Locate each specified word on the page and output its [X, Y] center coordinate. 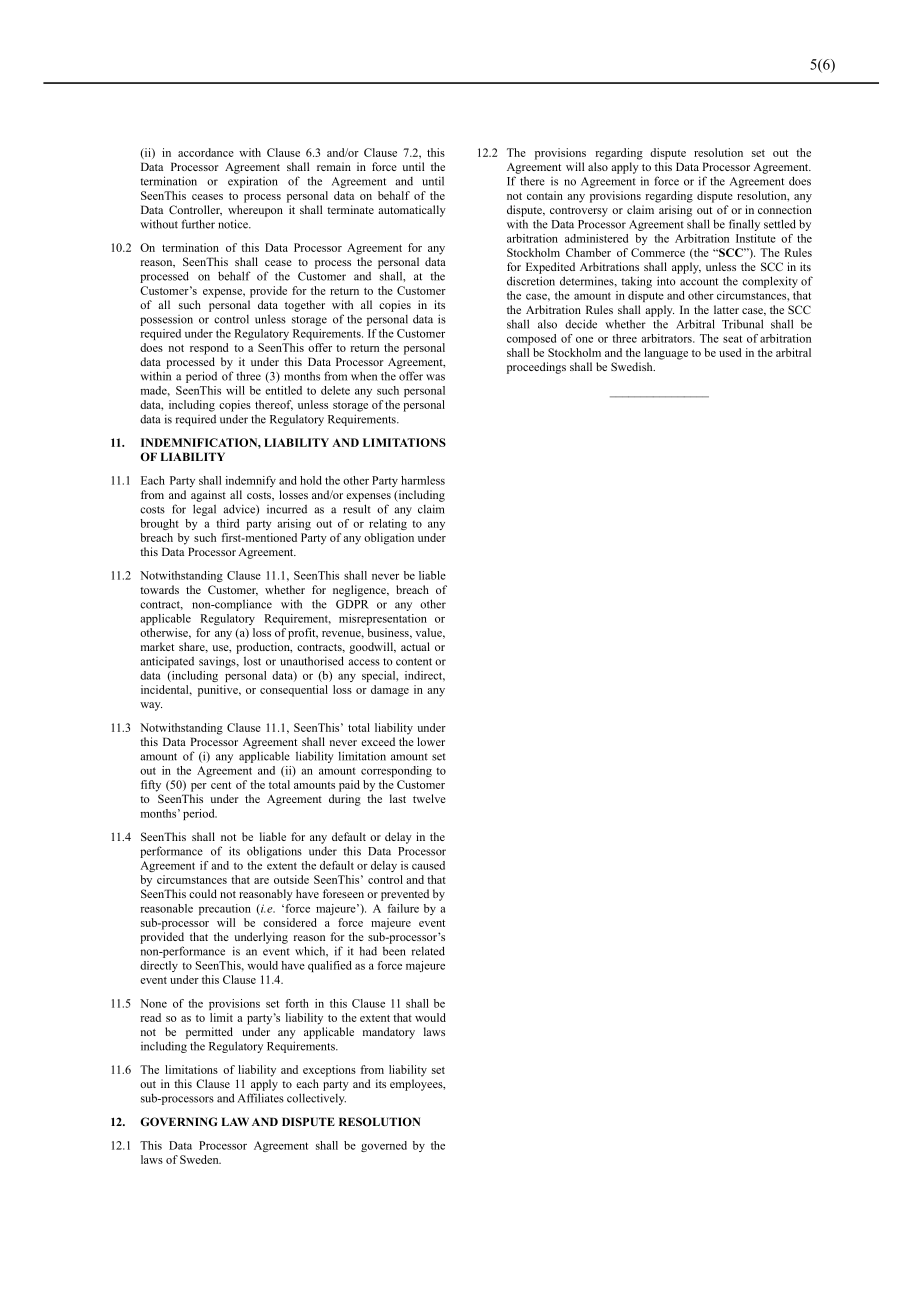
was [435, 377]
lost [252, 661]
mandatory [389, 1033]
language [666, 354]
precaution [225, 909]
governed [384, 1146]
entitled [283, 390]
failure [403, 908]
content [414, 662]
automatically [412, 211]
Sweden [200, 1159]
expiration [253, 182]
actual [415, 646]
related [428, 951]
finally [744, 225]
